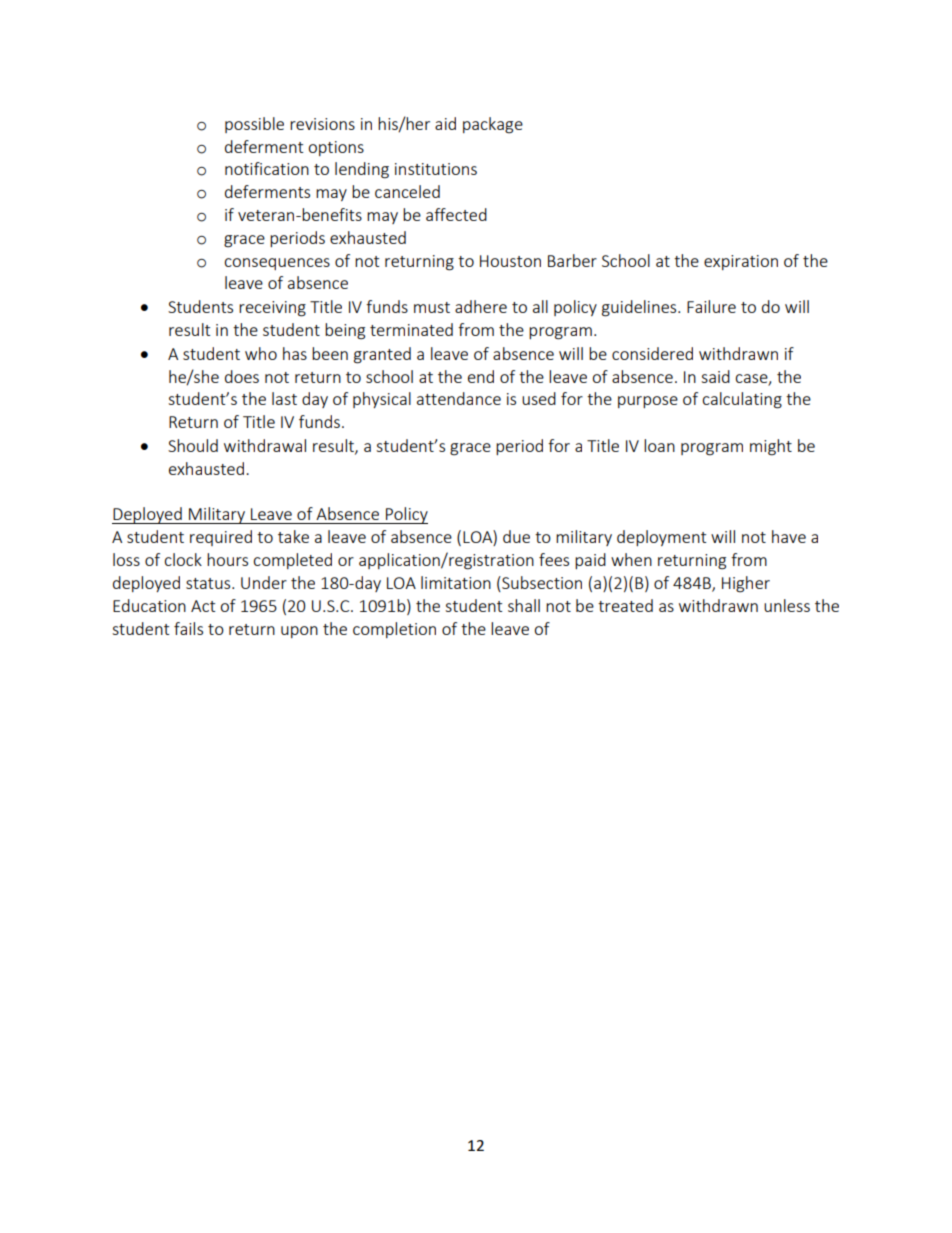 This image has width=952, height=1233. Describe the element at coordinates (242, 376) in the image. I see `does` at that location.
